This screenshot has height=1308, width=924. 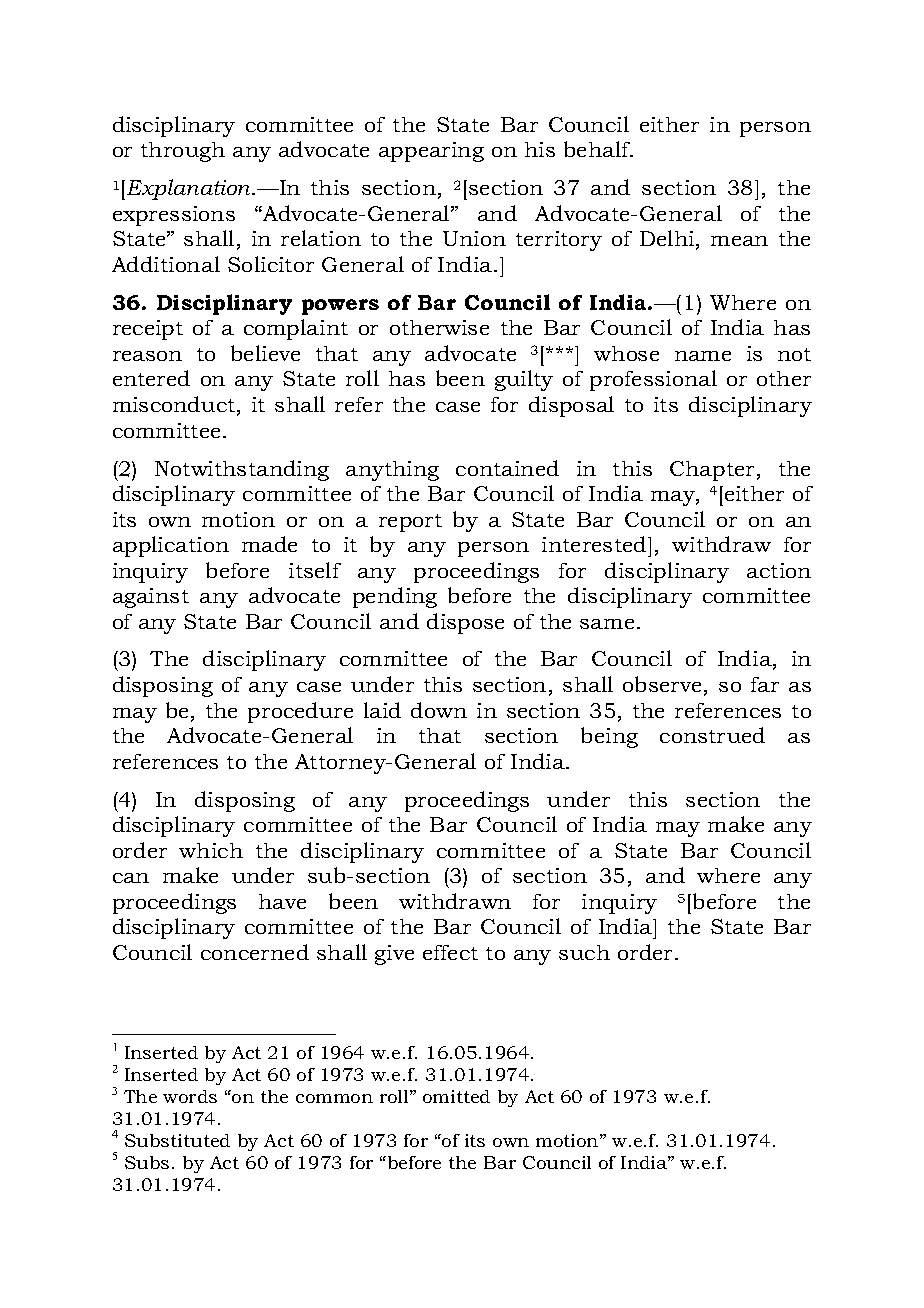 I want to click on appearing, so click(x=431, y=152).
